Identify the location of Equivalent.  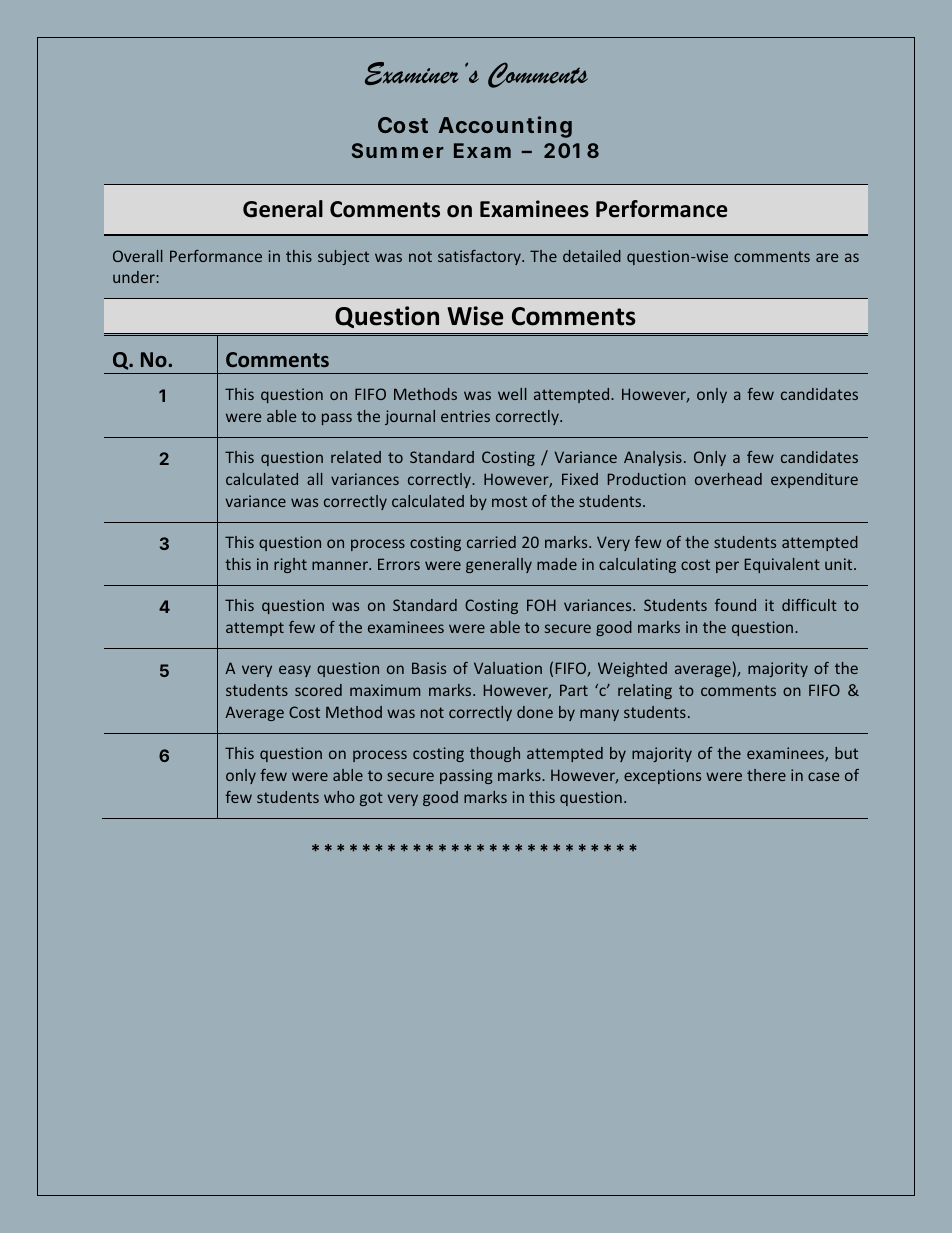
(782, 565).
